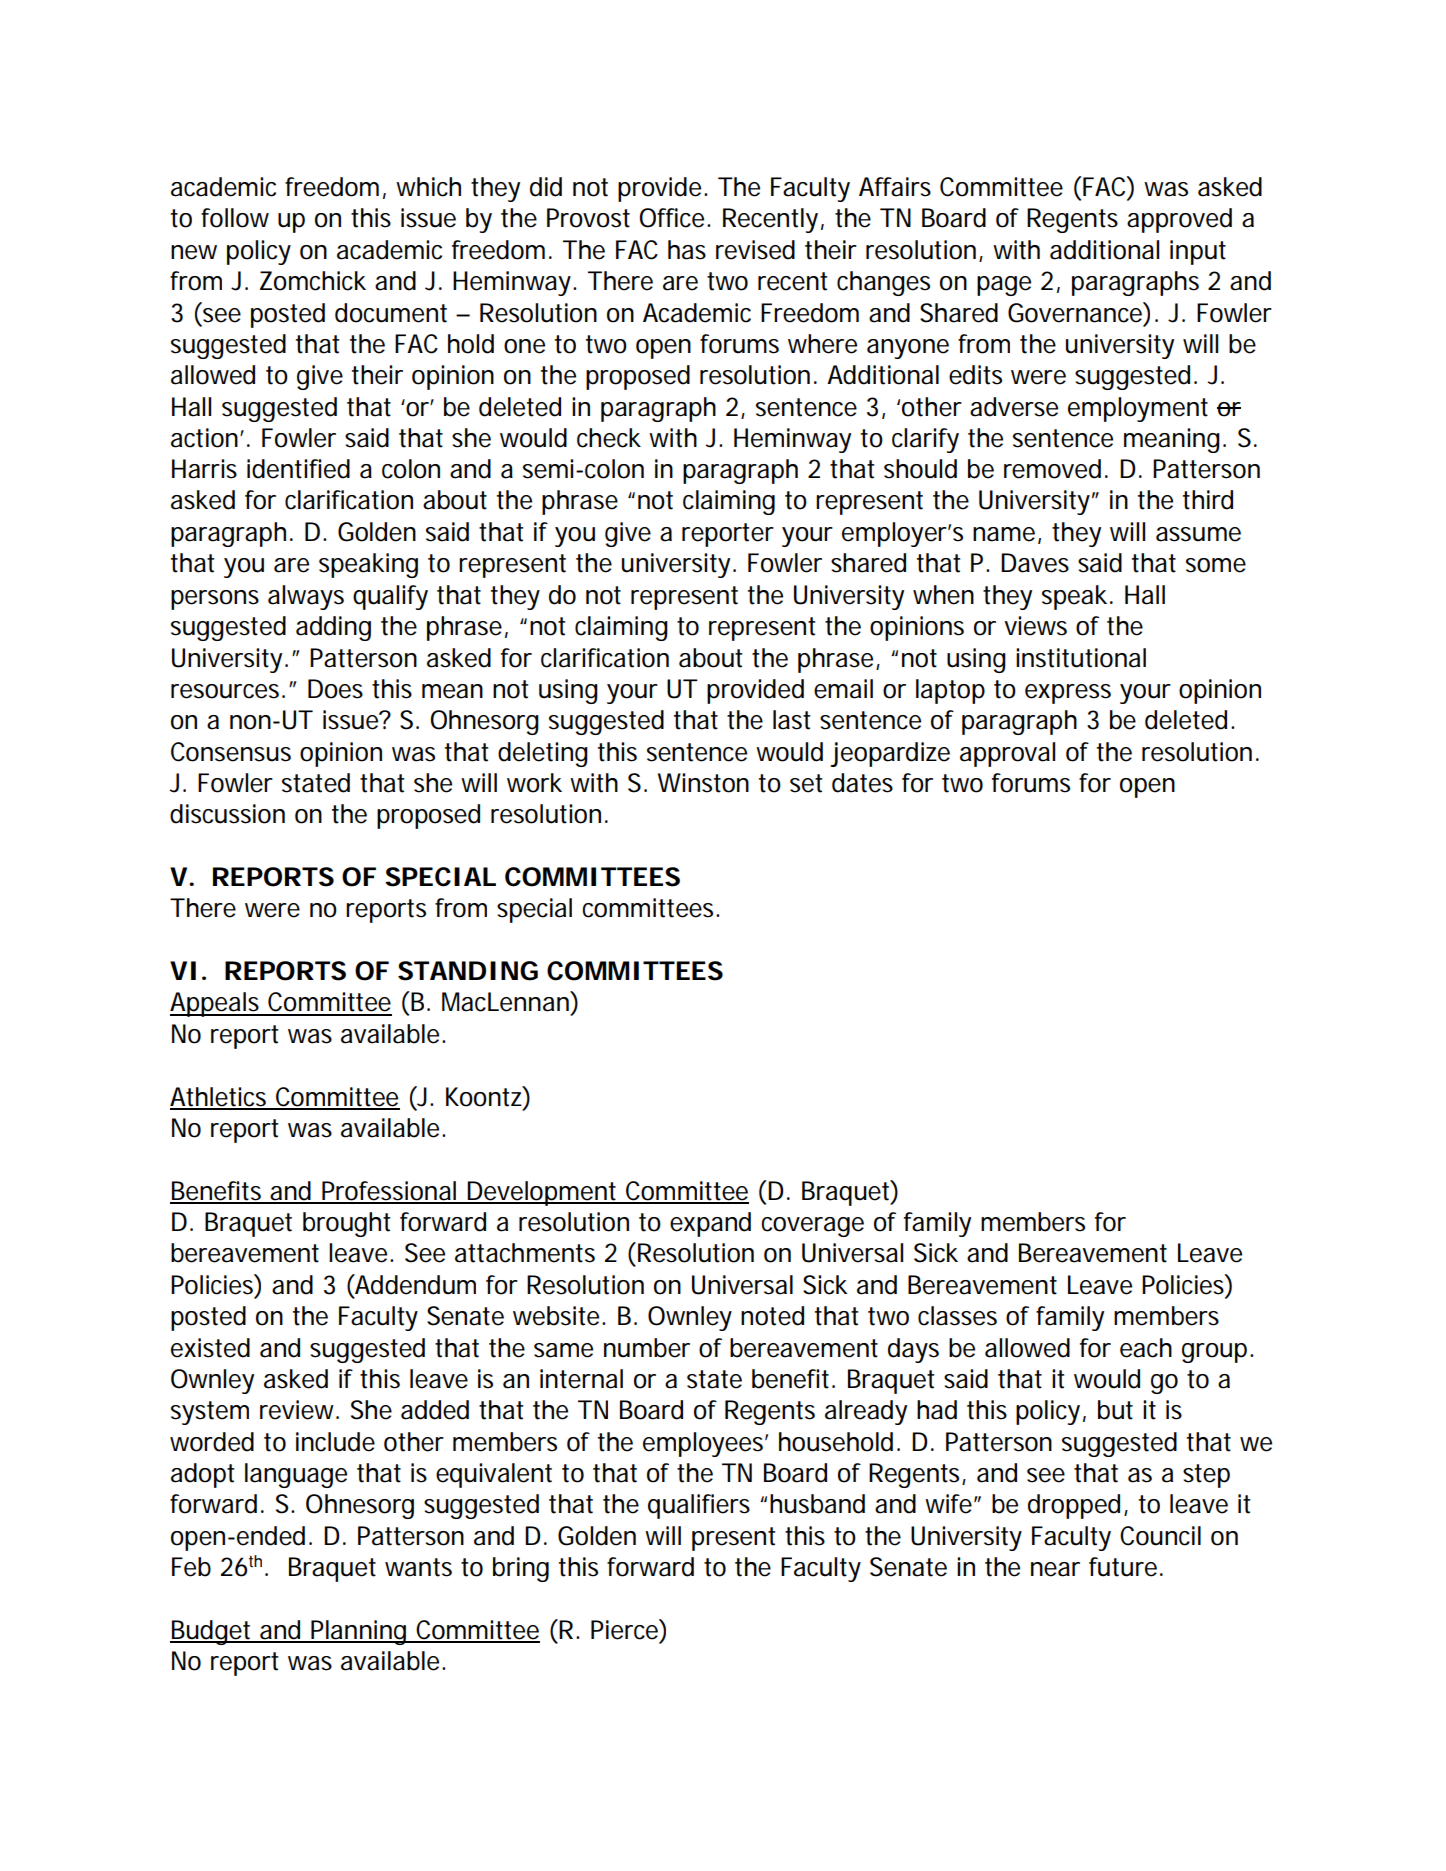  What do you see at coordinates (485, 1096) in the image?
I see `Koontz` at bounding box center [485, 1096].
